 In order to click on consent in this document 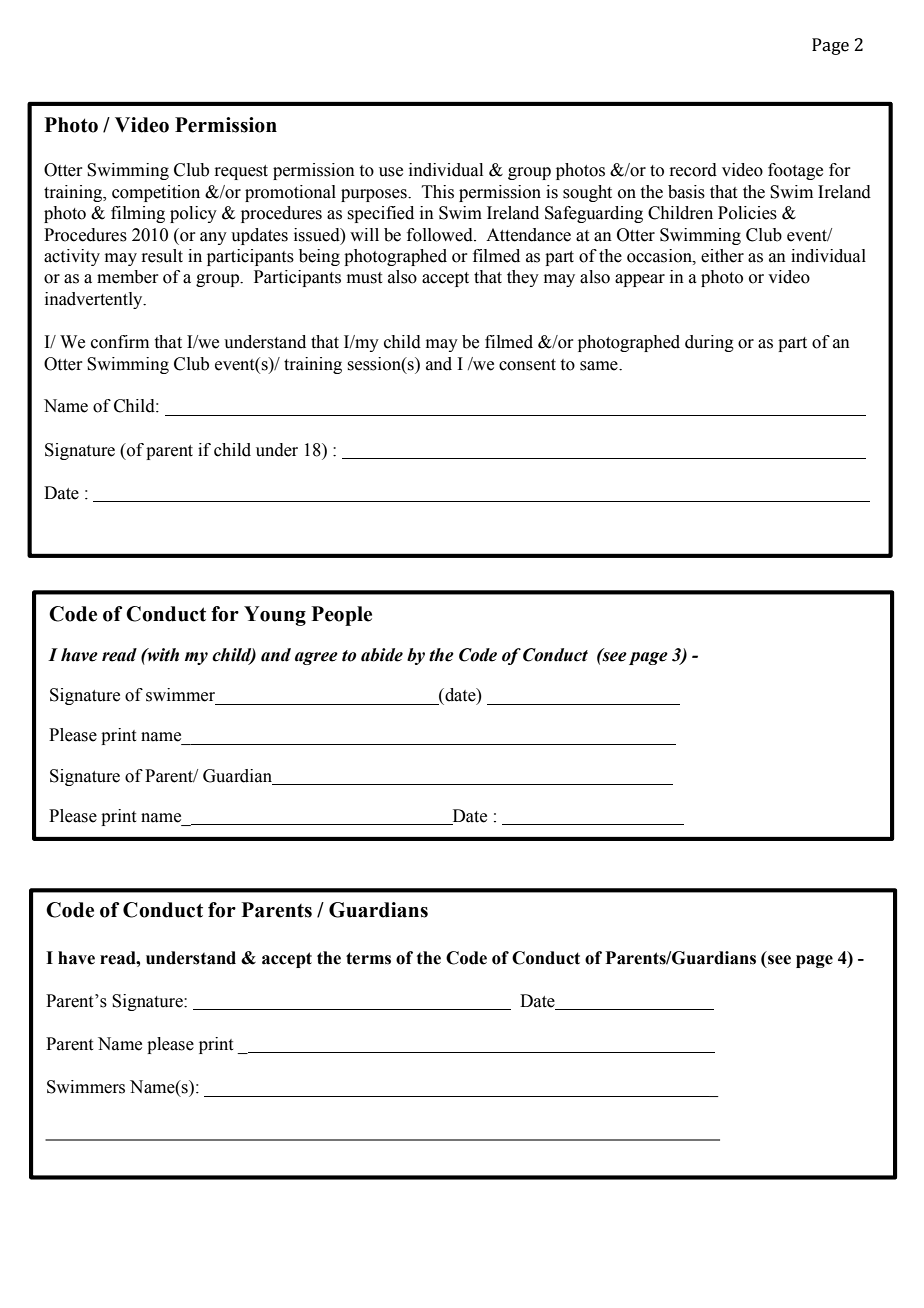, I will do `click(527, 365)`.
